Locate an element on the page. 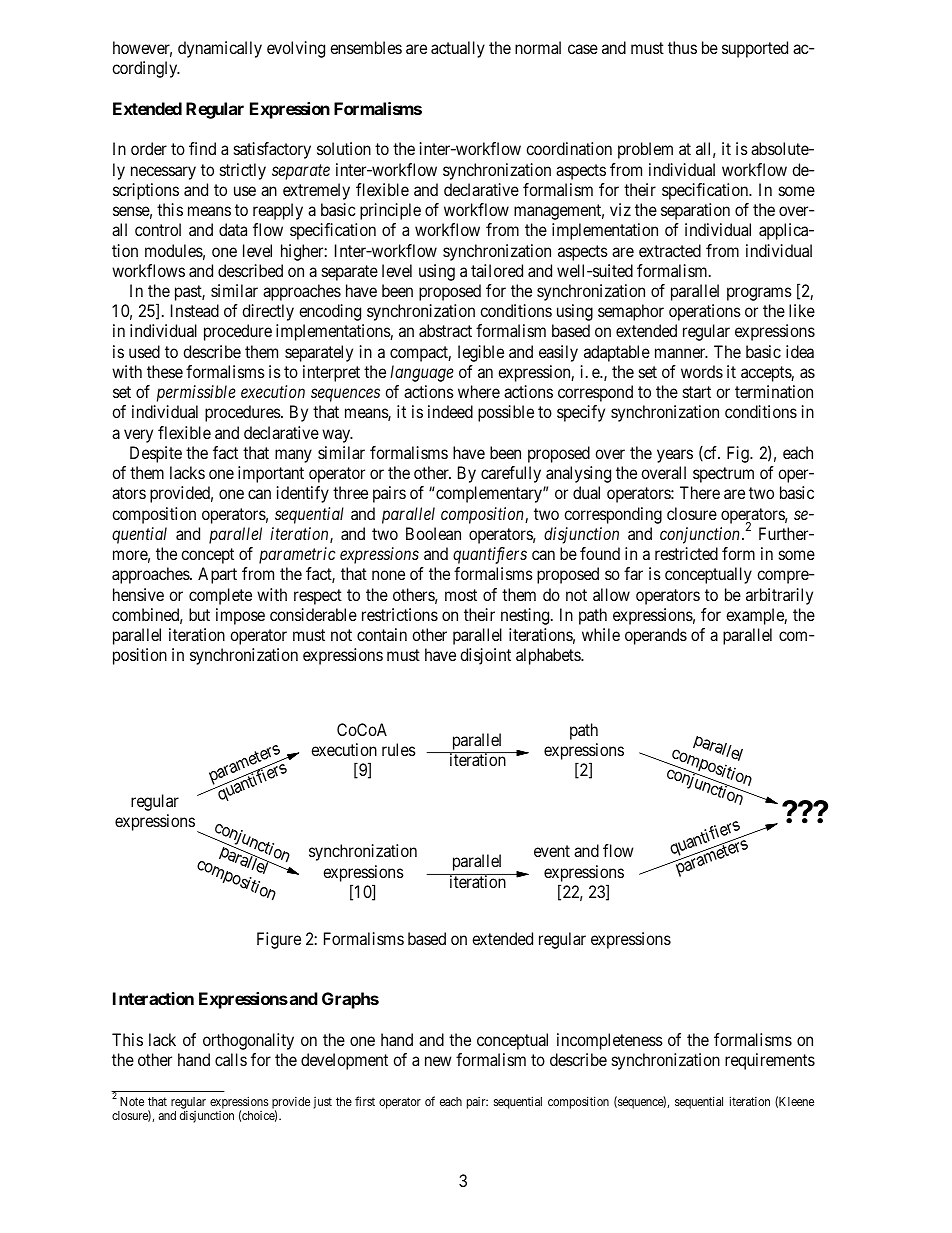 This image has height=1233, width=952. where is located at coordinates (479, 391).
